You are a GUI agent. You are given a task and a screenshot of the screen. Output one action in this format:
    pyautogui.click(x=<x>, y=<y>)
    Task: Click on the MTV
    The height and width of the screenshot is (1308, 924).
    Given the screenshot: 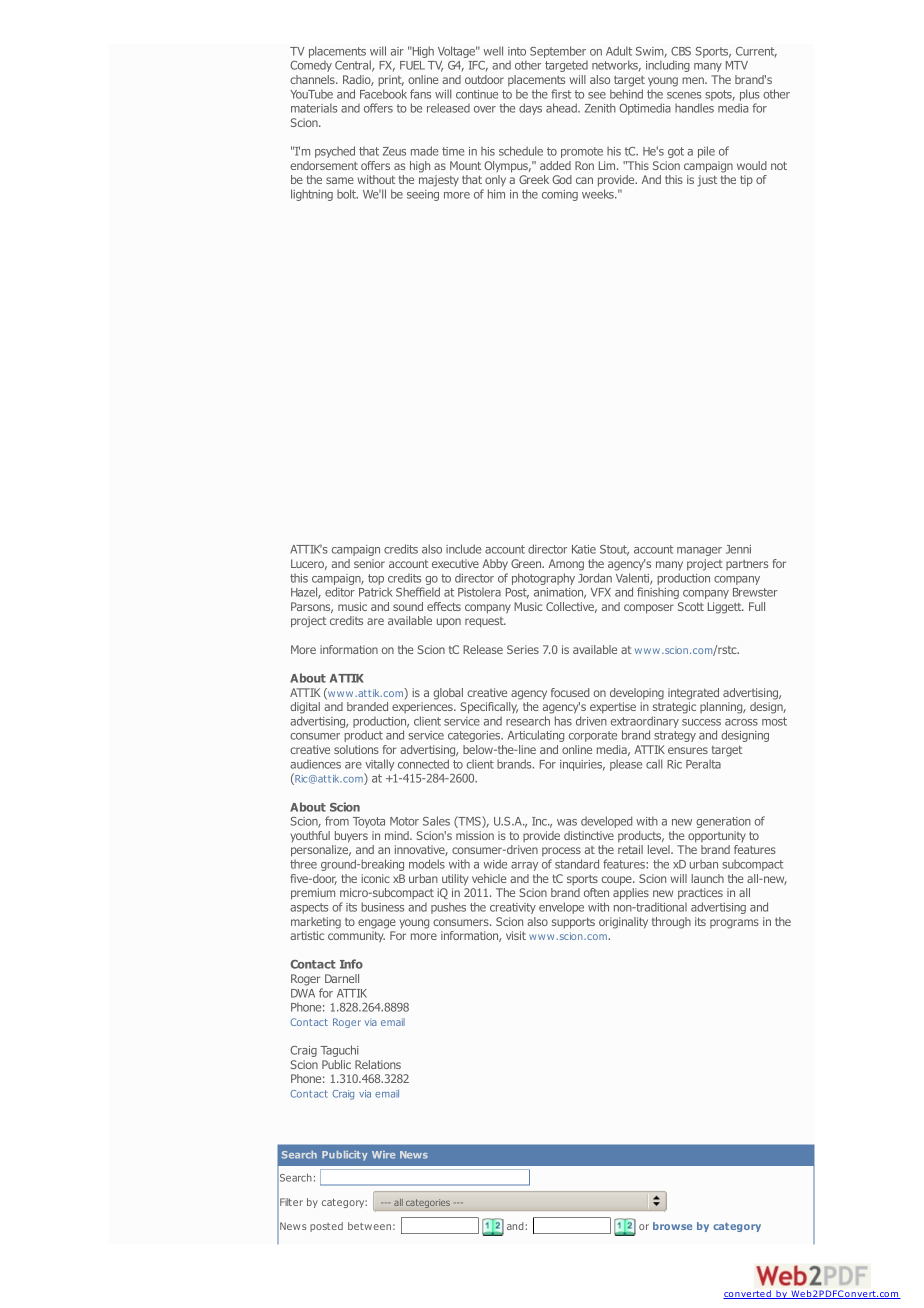 What is the action you would take?
    pyautogui.click(x=737, y=65)
